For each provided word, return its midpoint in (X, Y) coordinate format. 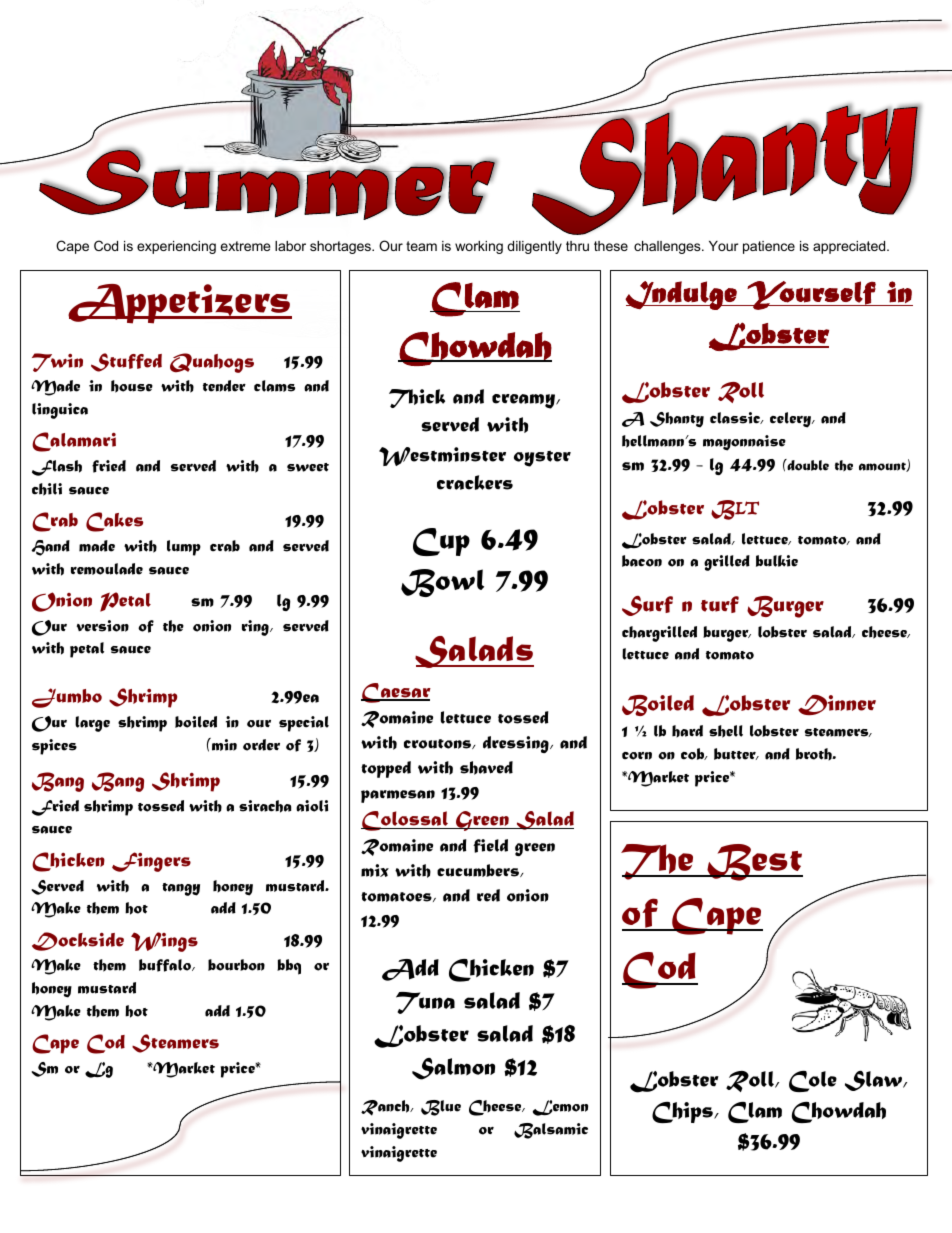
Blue (441, 1108)
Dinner (837, 705)
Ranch (386, 1108)
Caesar (396, 693)
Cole (813, 1081)
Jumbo (67, 698)
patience (769, 247)
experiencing (176, 247)
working (479, 247)
